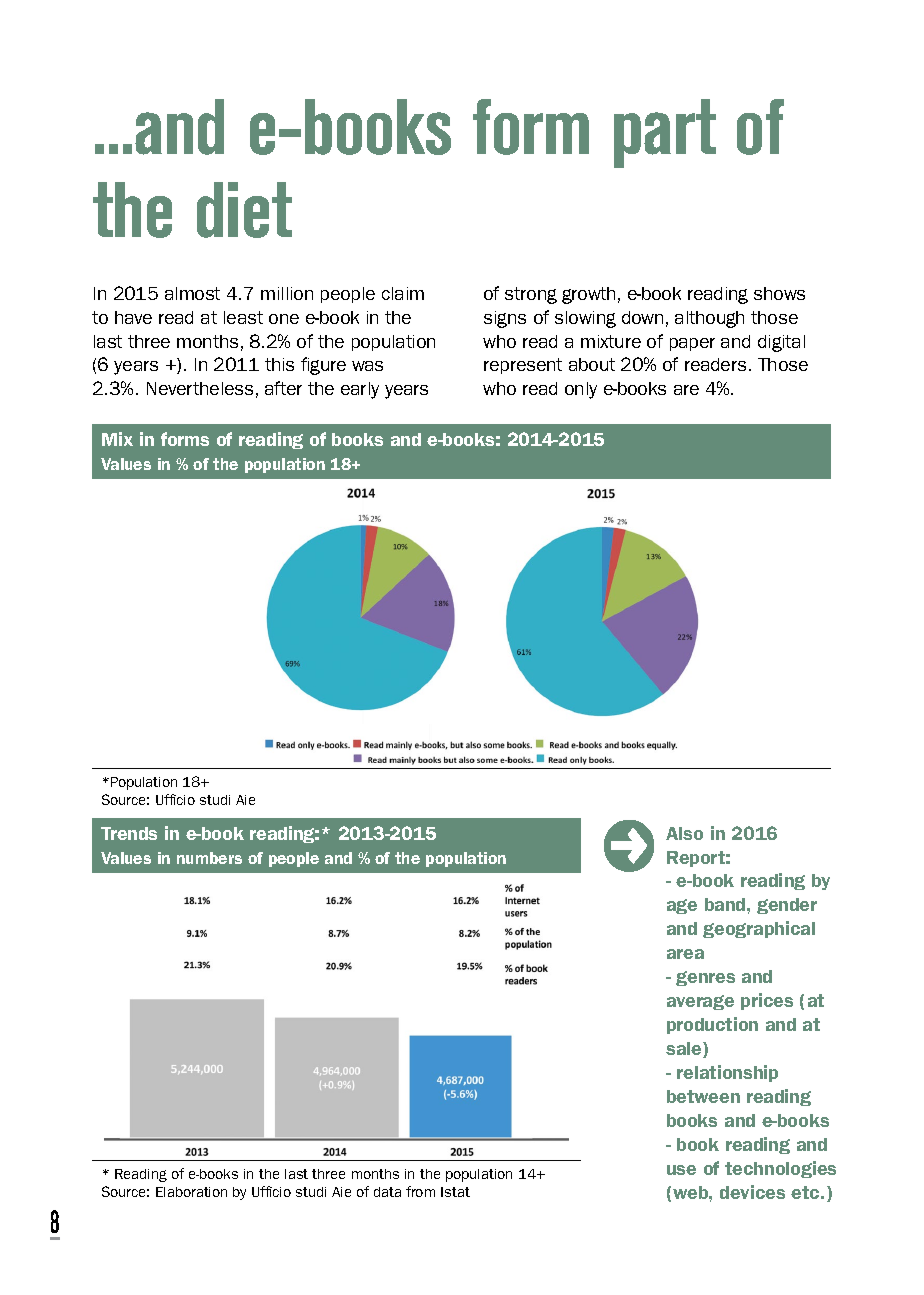 This screenshot has height=1295, width=924. I want to click on Nevertheless, so click(200, 388).
